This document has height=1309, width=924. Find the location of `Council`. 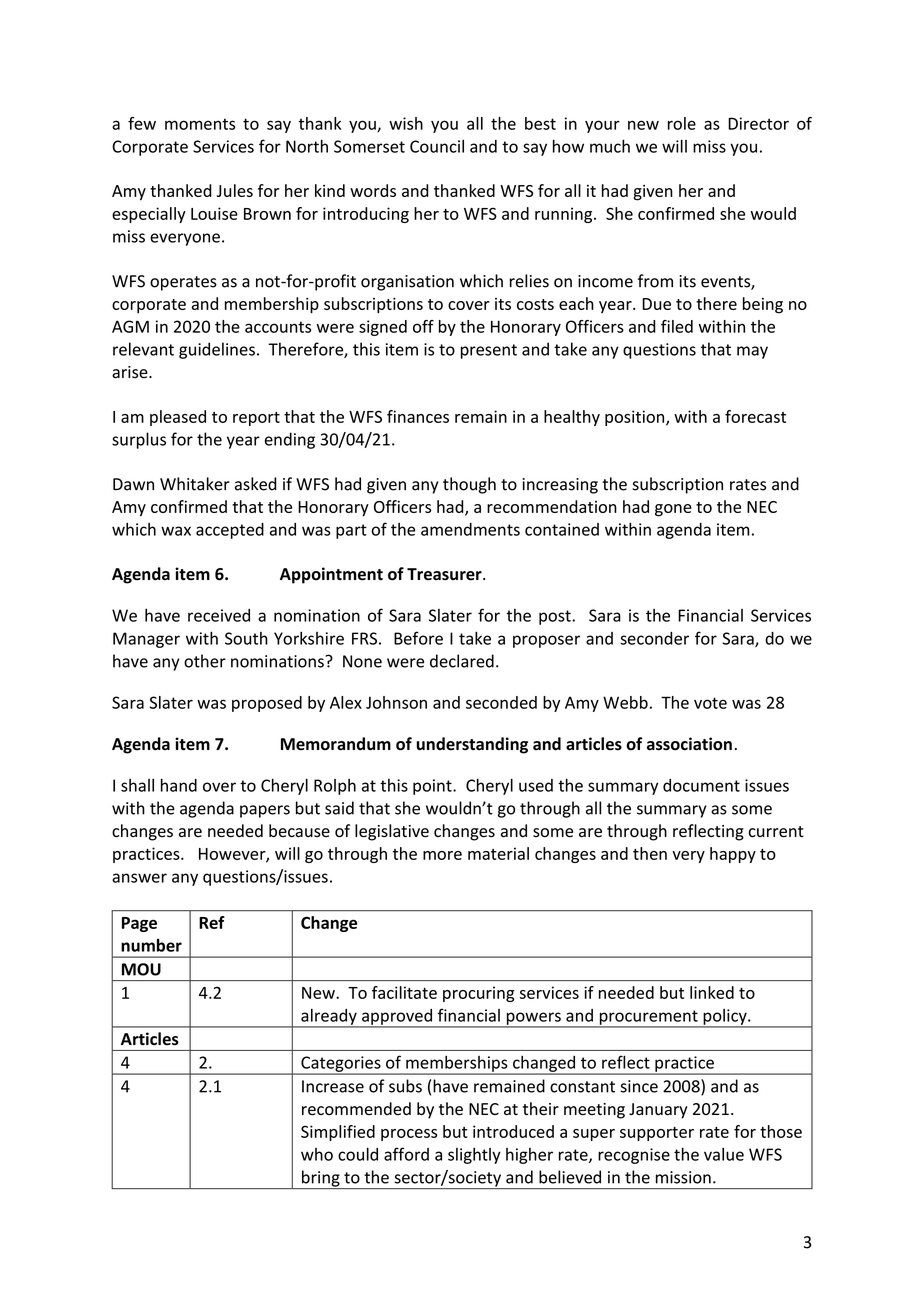

Council is located at coordinates (437, 146).
